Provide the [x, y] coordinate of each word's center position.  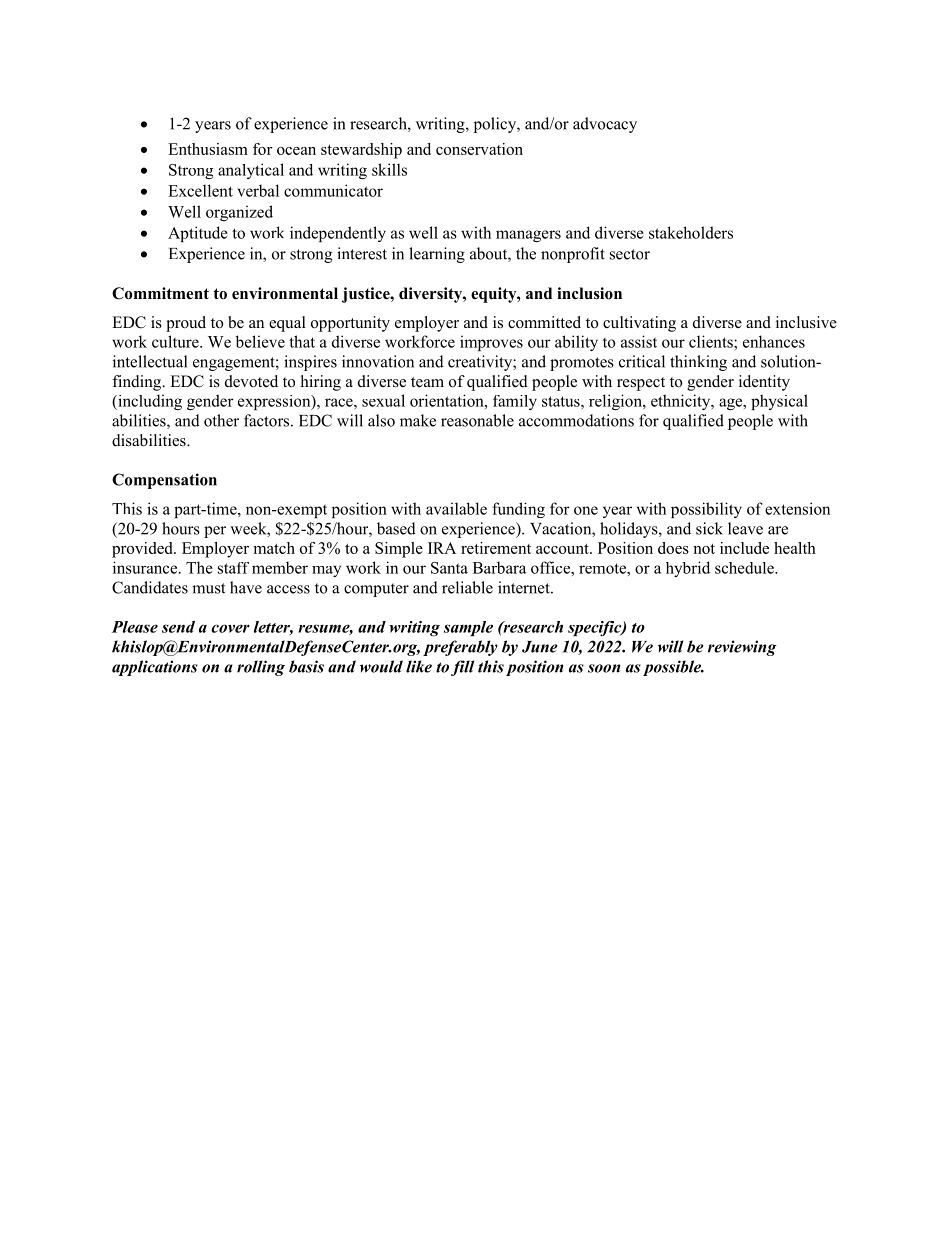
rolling [261, 668]
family [515, 402]
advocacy [605, 125]
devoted [251, 381]
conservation [479, 149]
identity [764, 383]
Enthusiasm [208, 149]
